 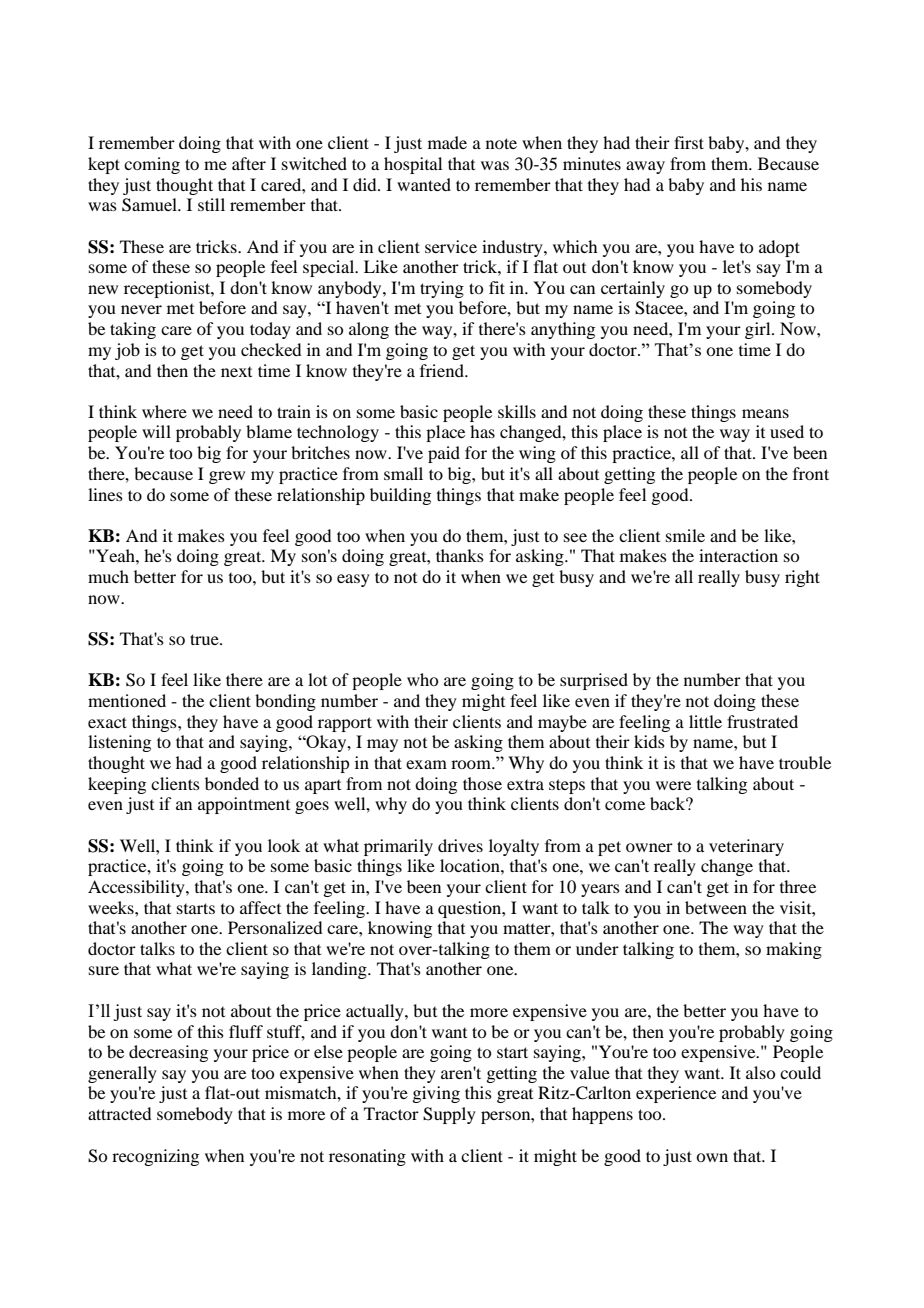 I want to click on coming, so click(x=152, y=165).
